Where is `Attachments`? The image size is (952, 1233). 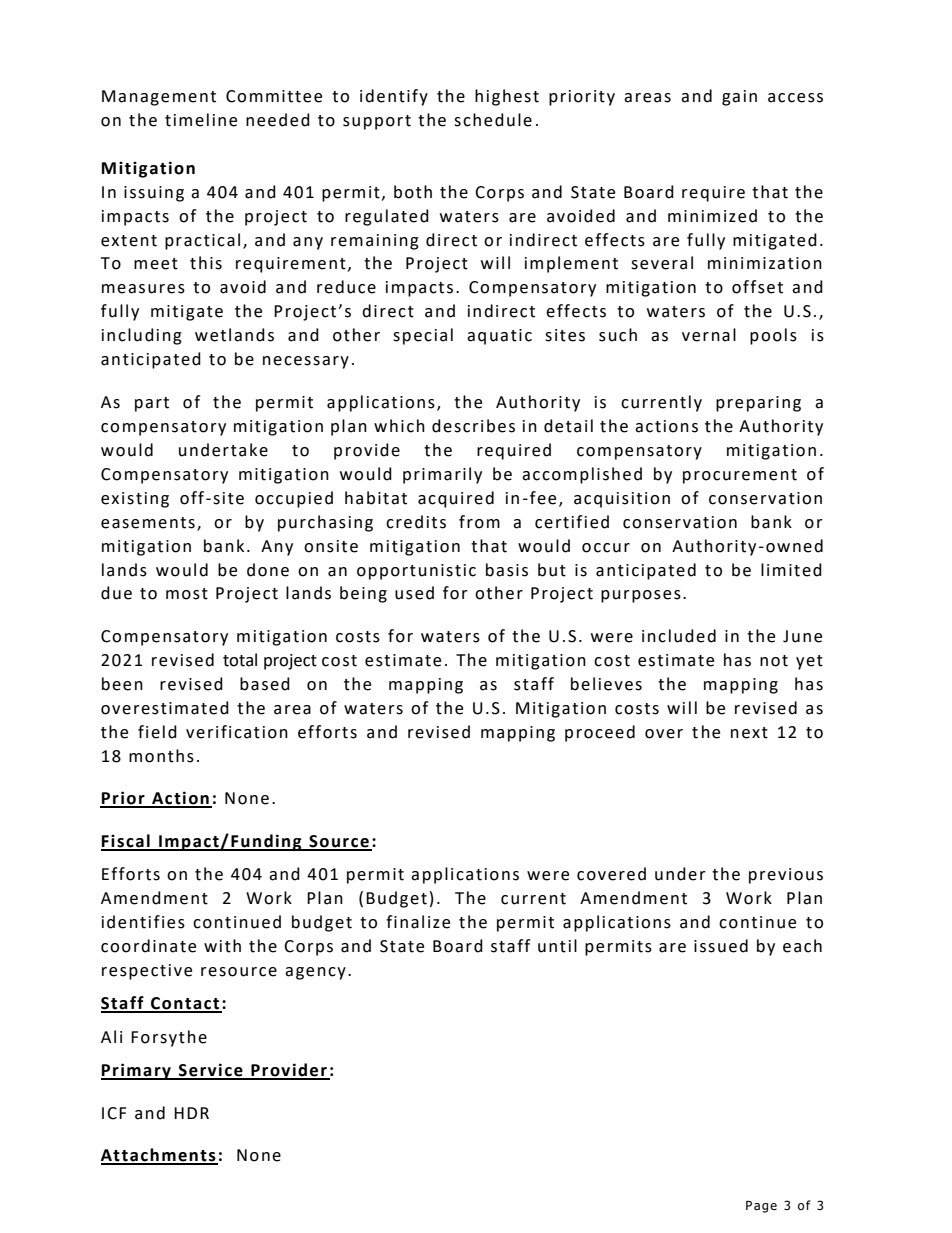 Attachments is located at coordinates (159, 1156).
